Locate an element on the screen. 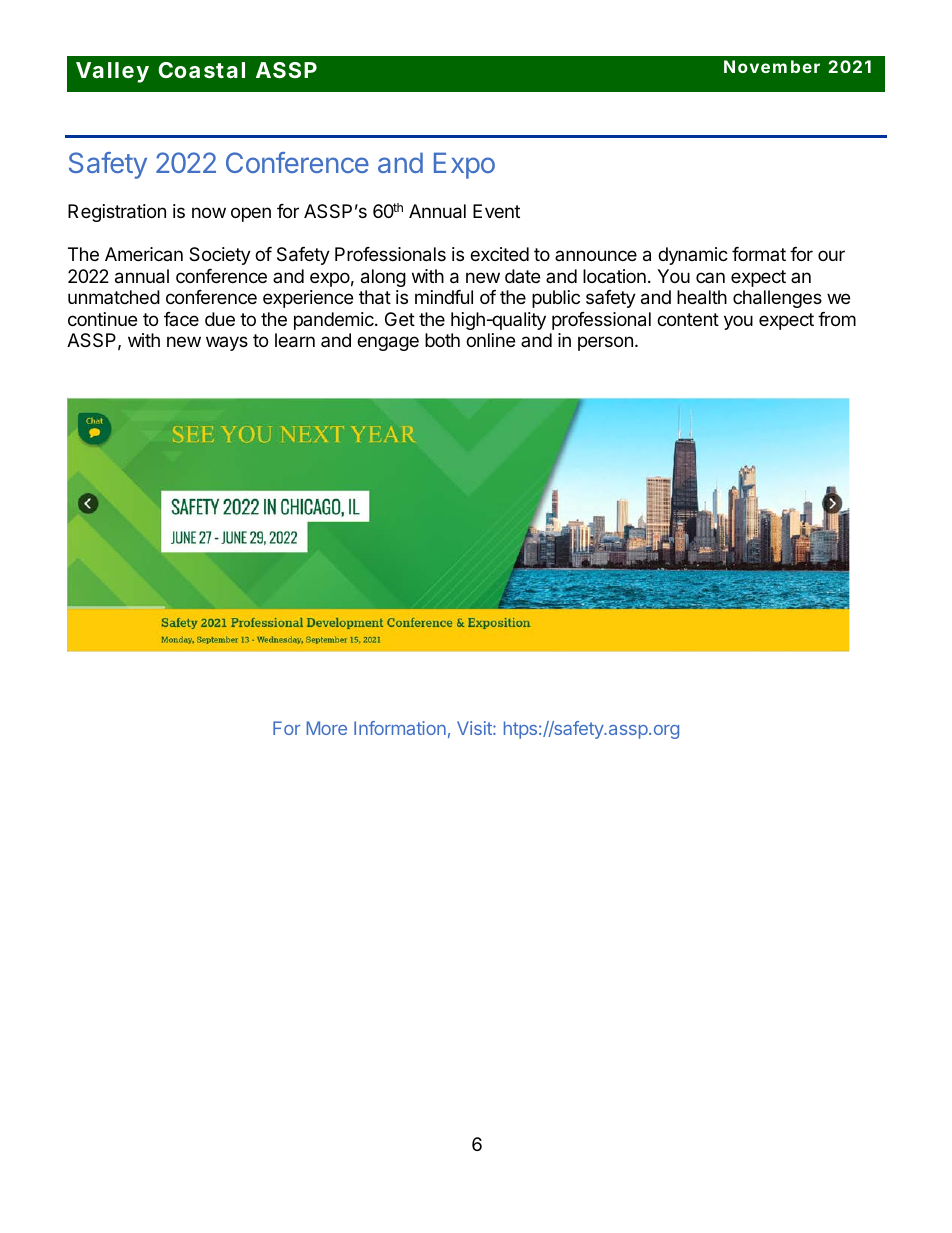 The width and height of the screenshot is (952, 1233). online is located at coordinates (490, 340).
